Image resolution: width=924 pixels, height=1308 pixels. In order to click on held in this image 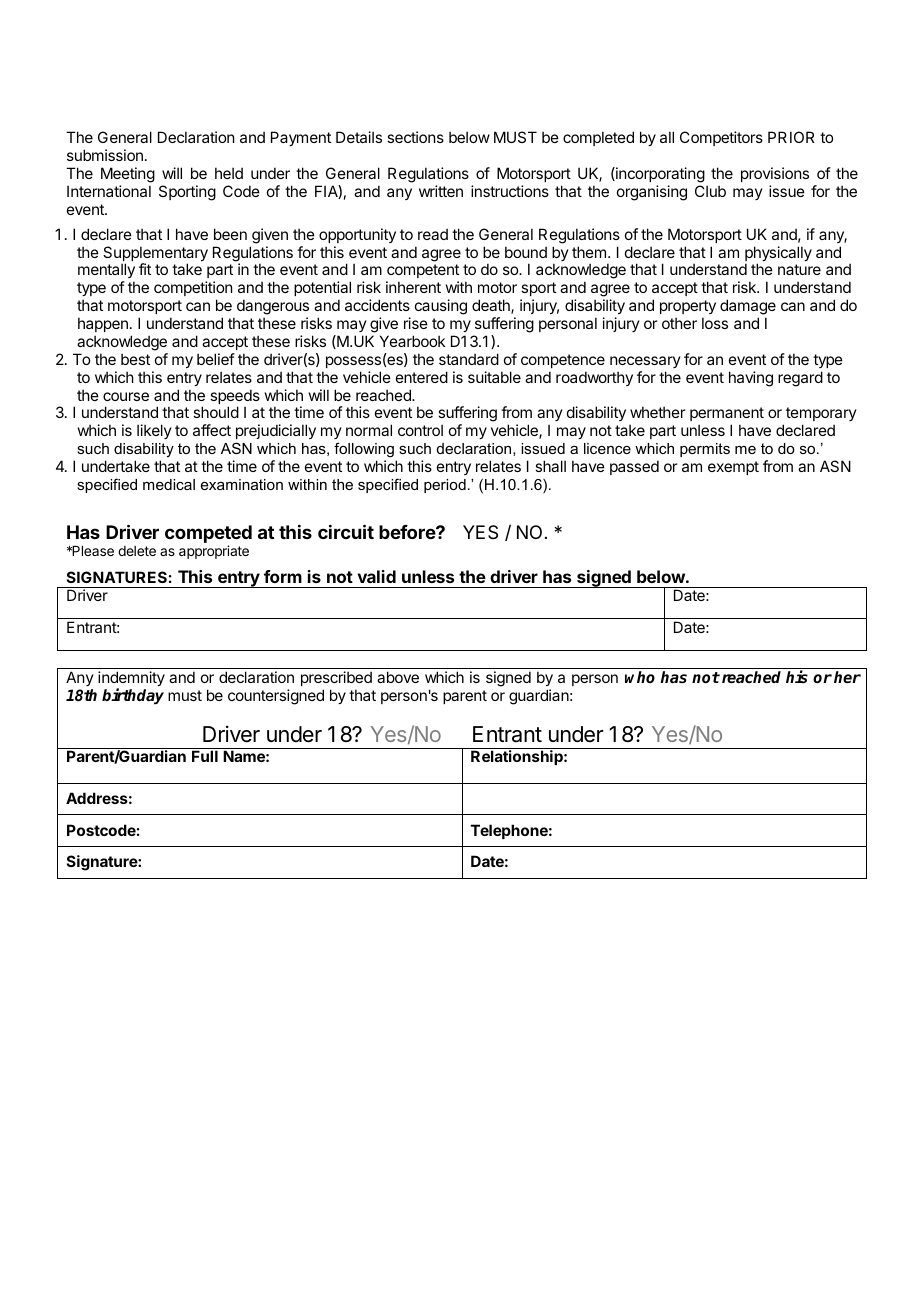, I will do `click(229, 173)`.
